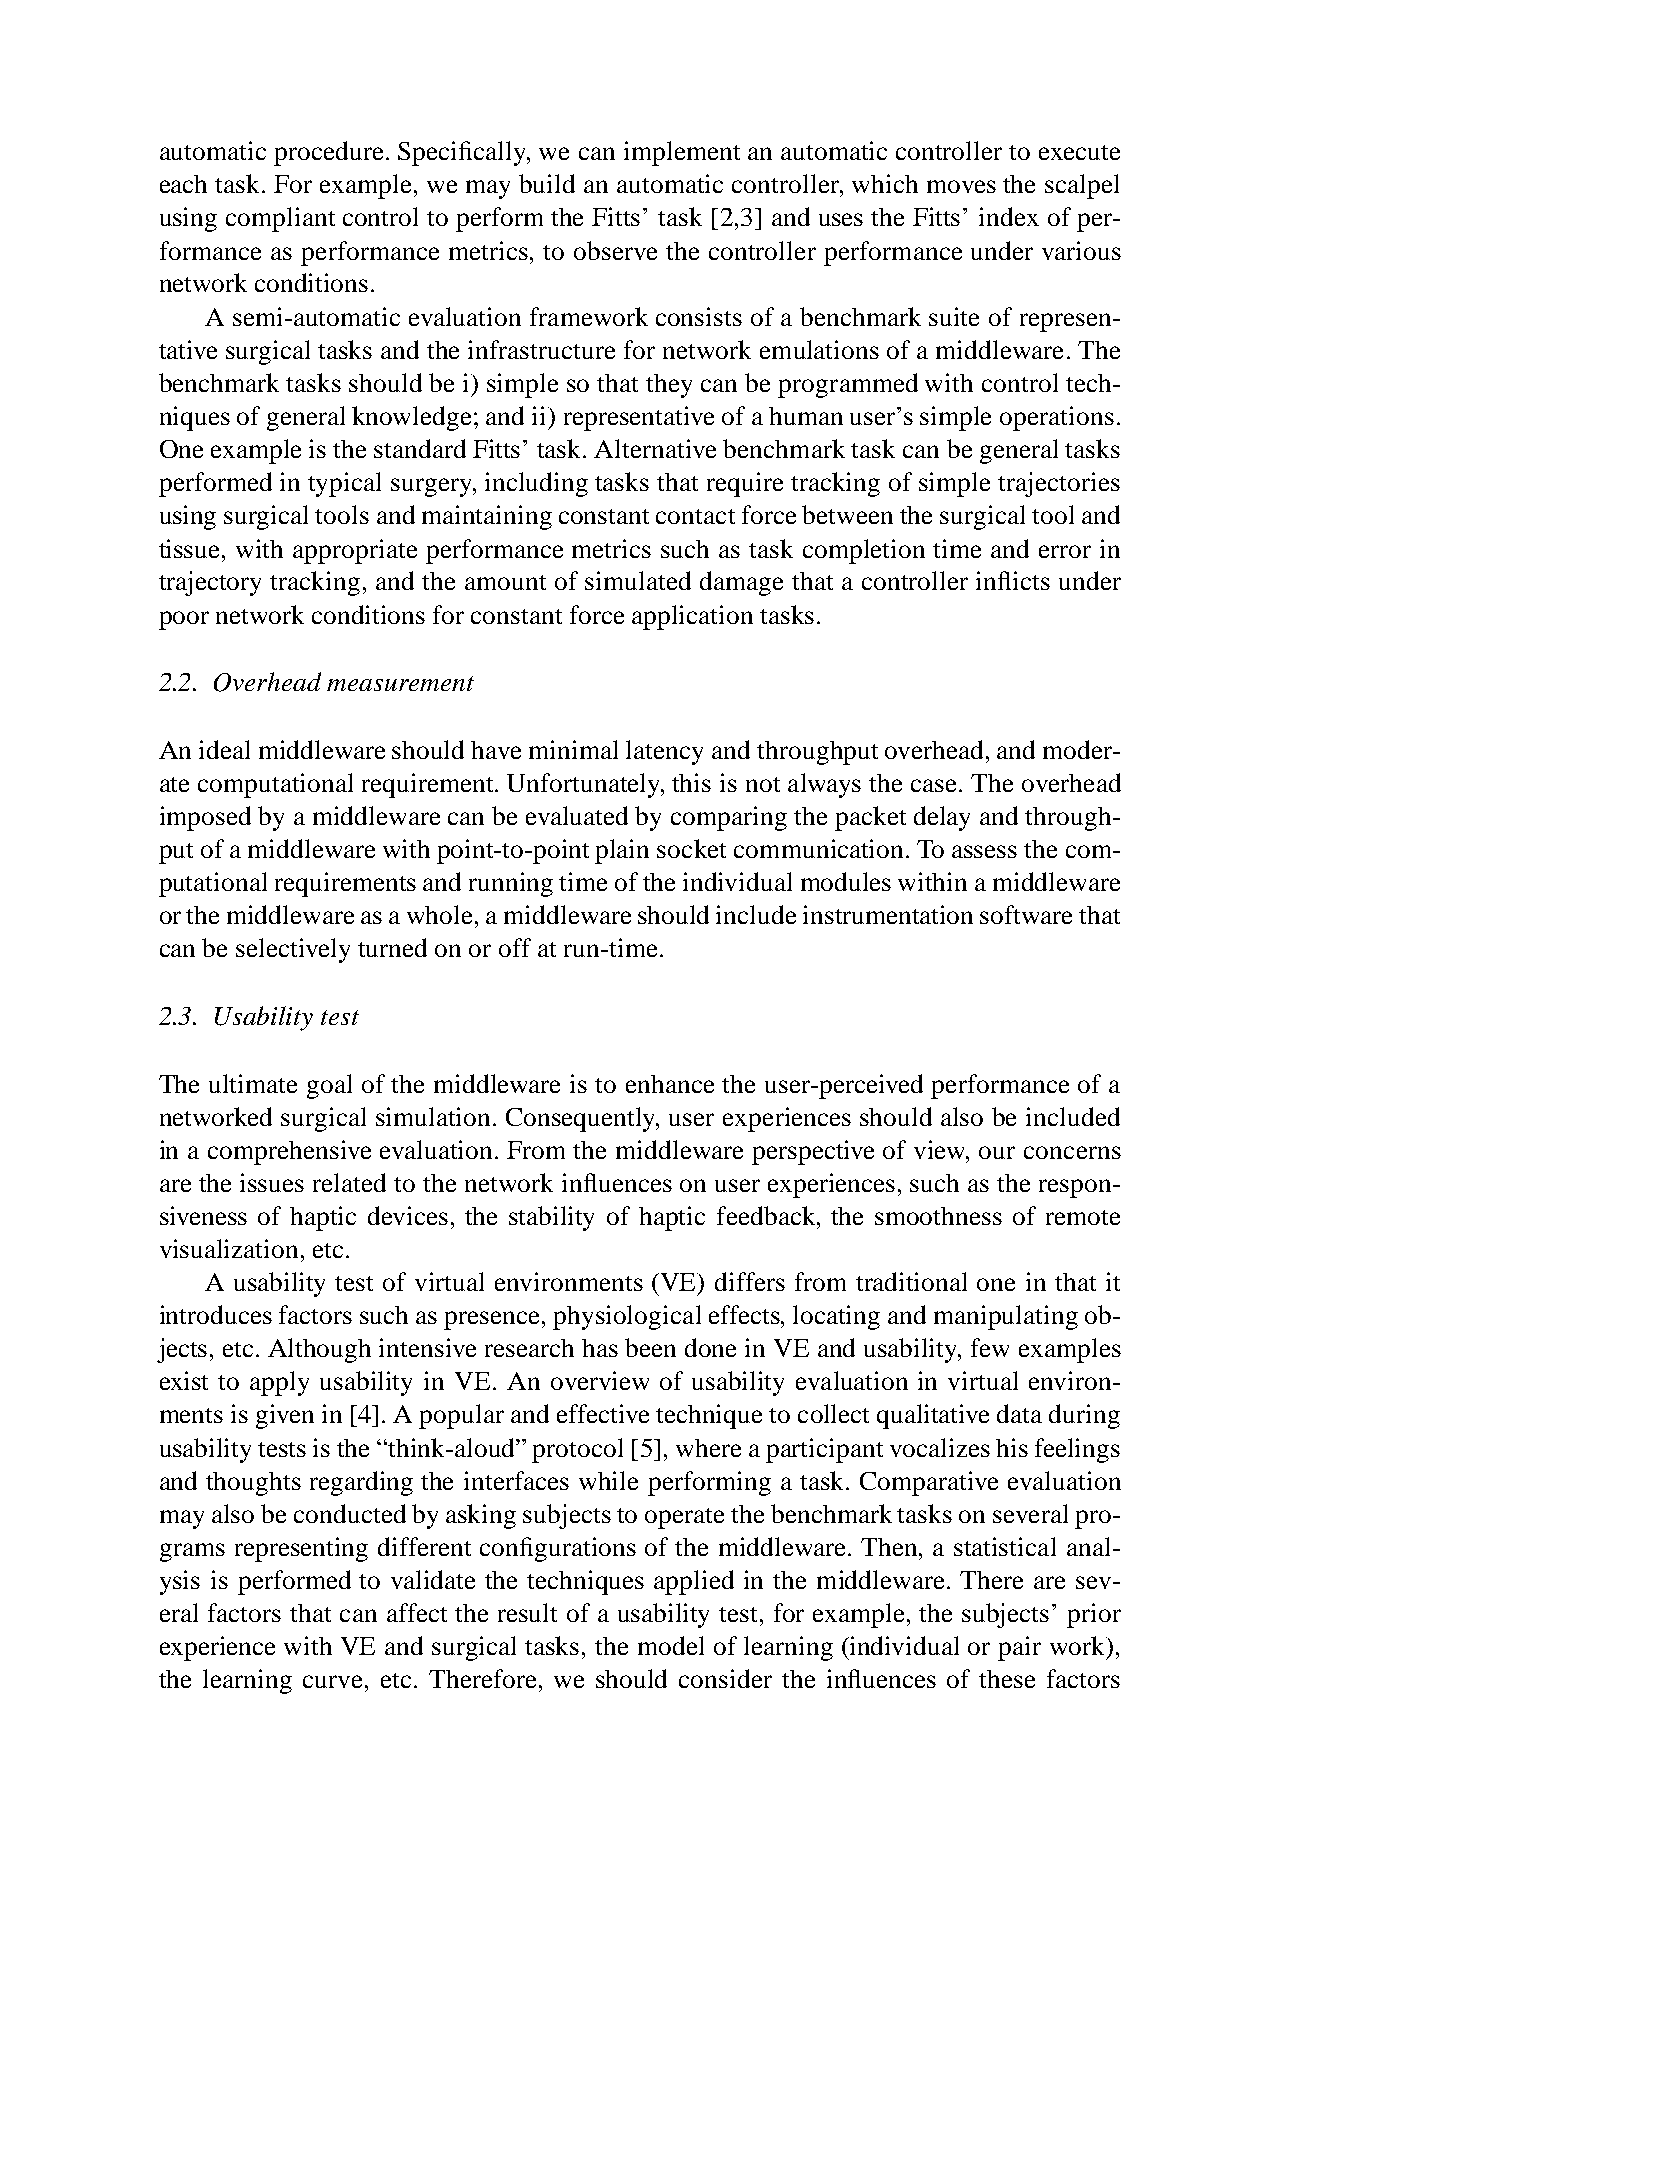 The height and width of the screenshot is (2173, 1679). Describe the element at coordinates (1006, 1317) in the screenshot. I see `manipulating` at that location.
